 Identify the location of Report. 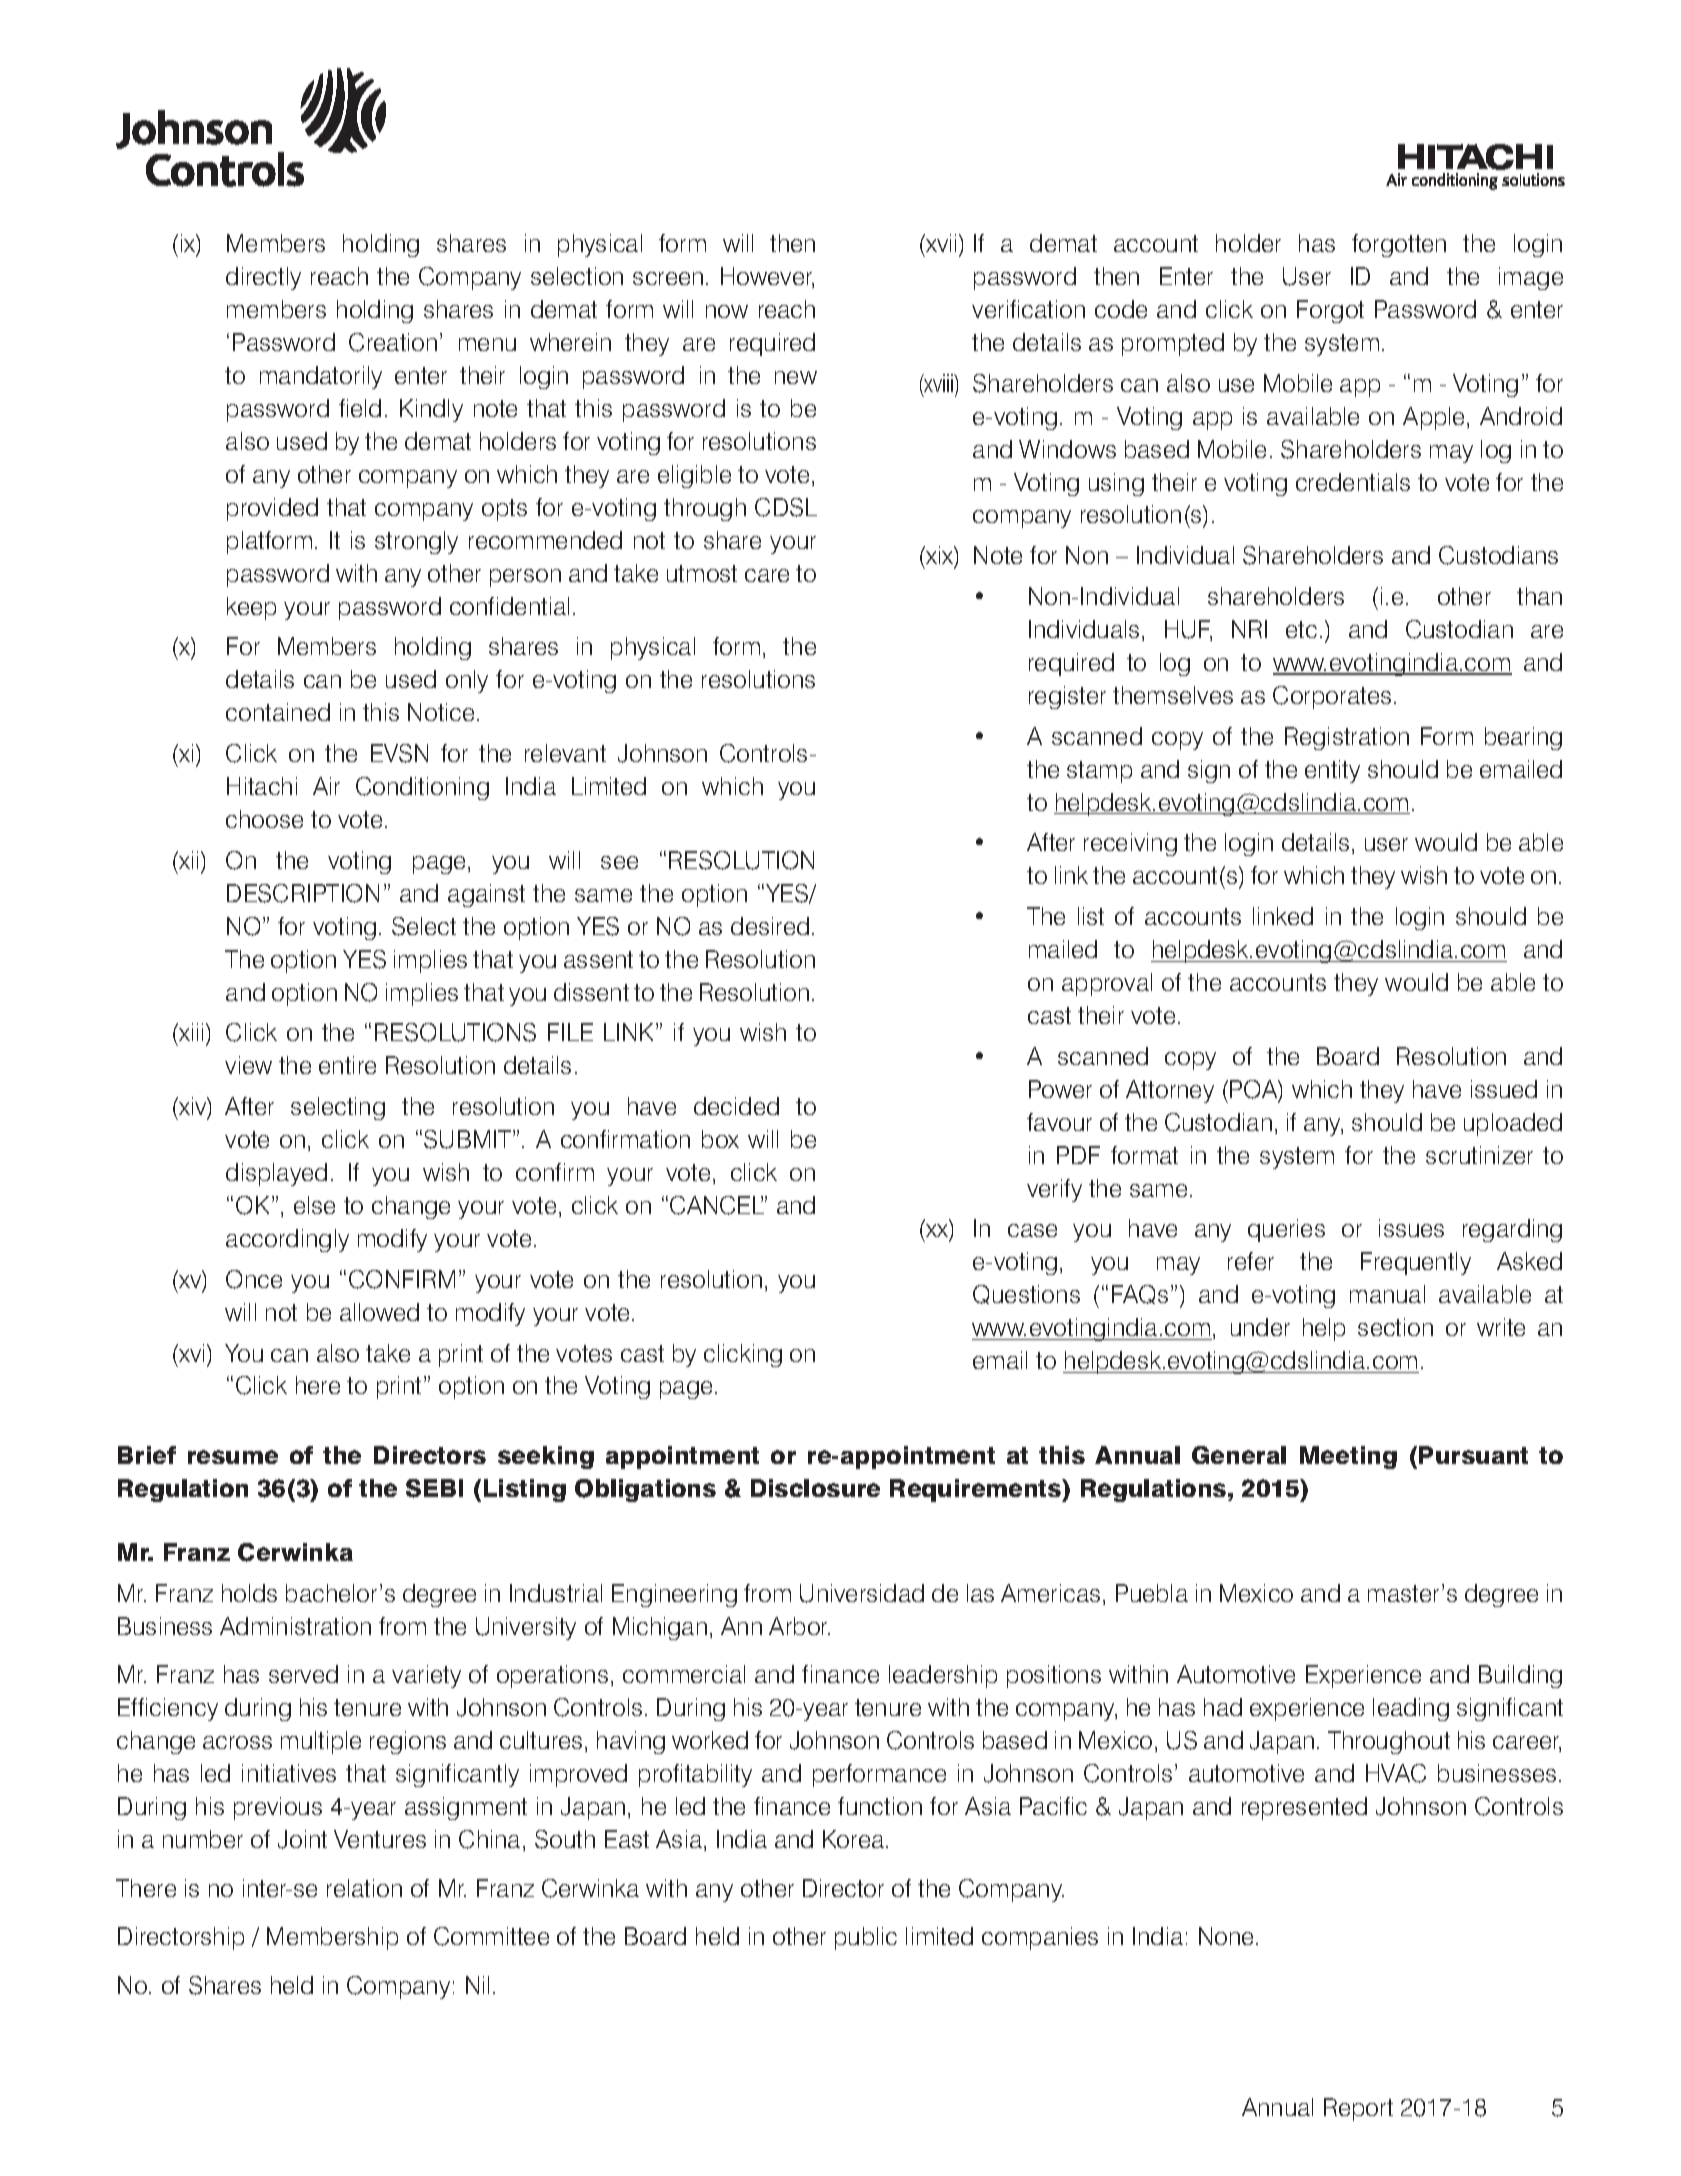
(1358, 2109).
